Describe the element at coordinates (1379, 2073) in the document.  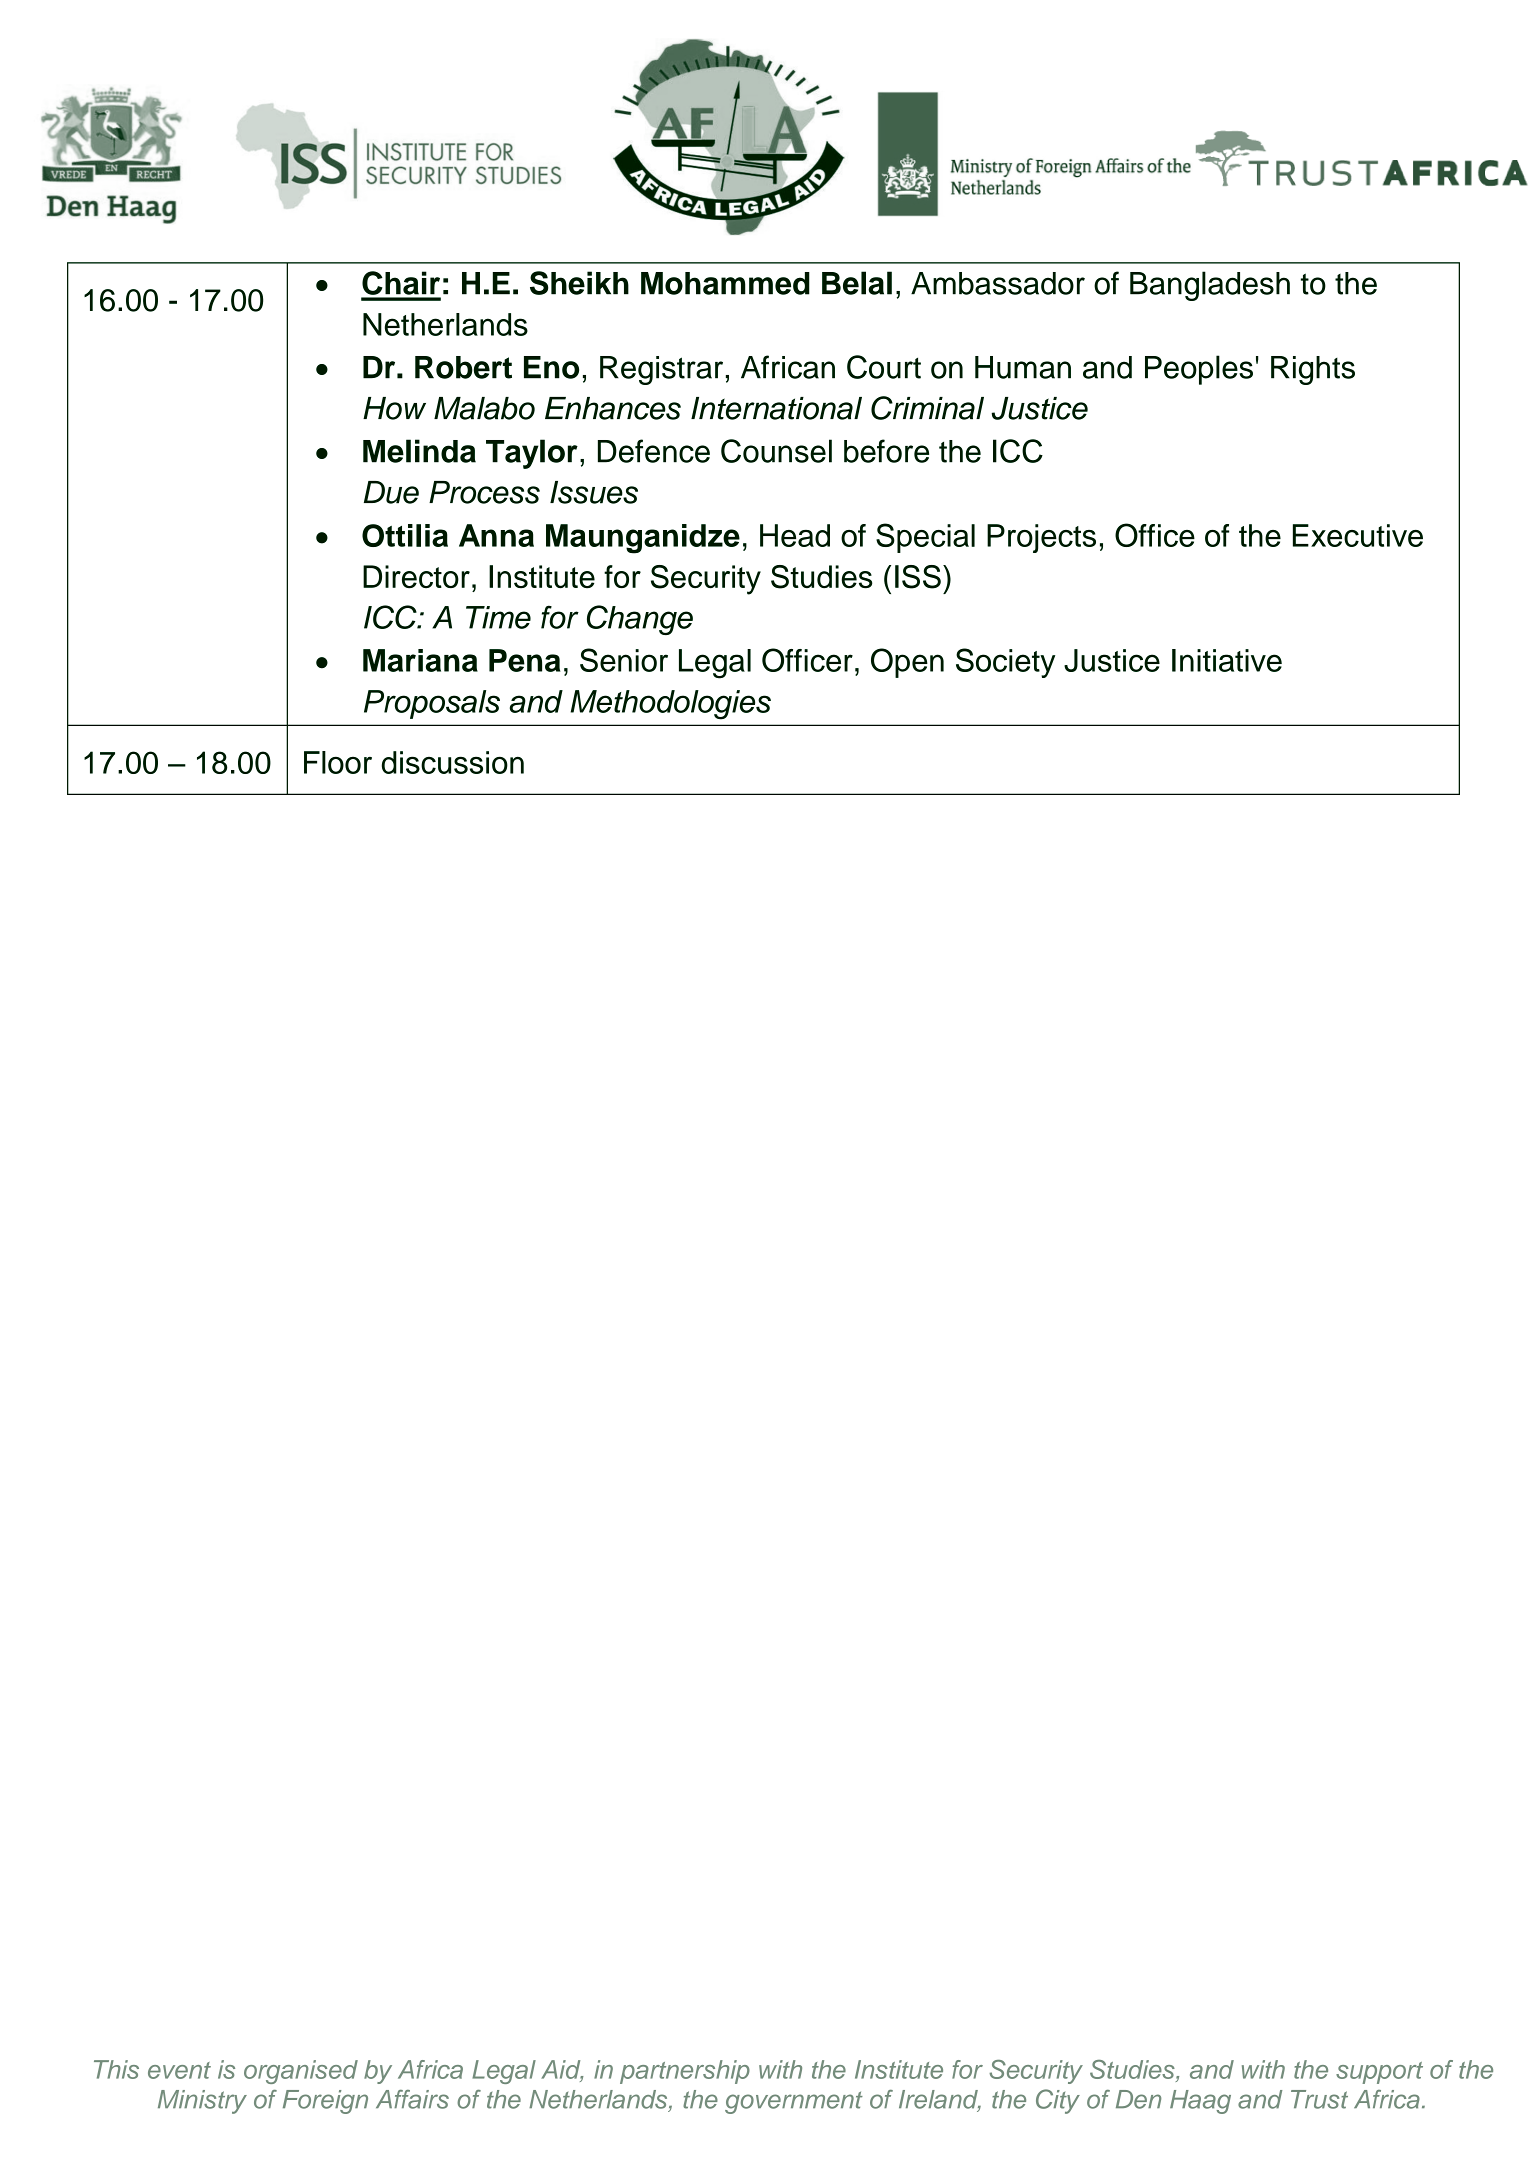
I see `support` at that location.
